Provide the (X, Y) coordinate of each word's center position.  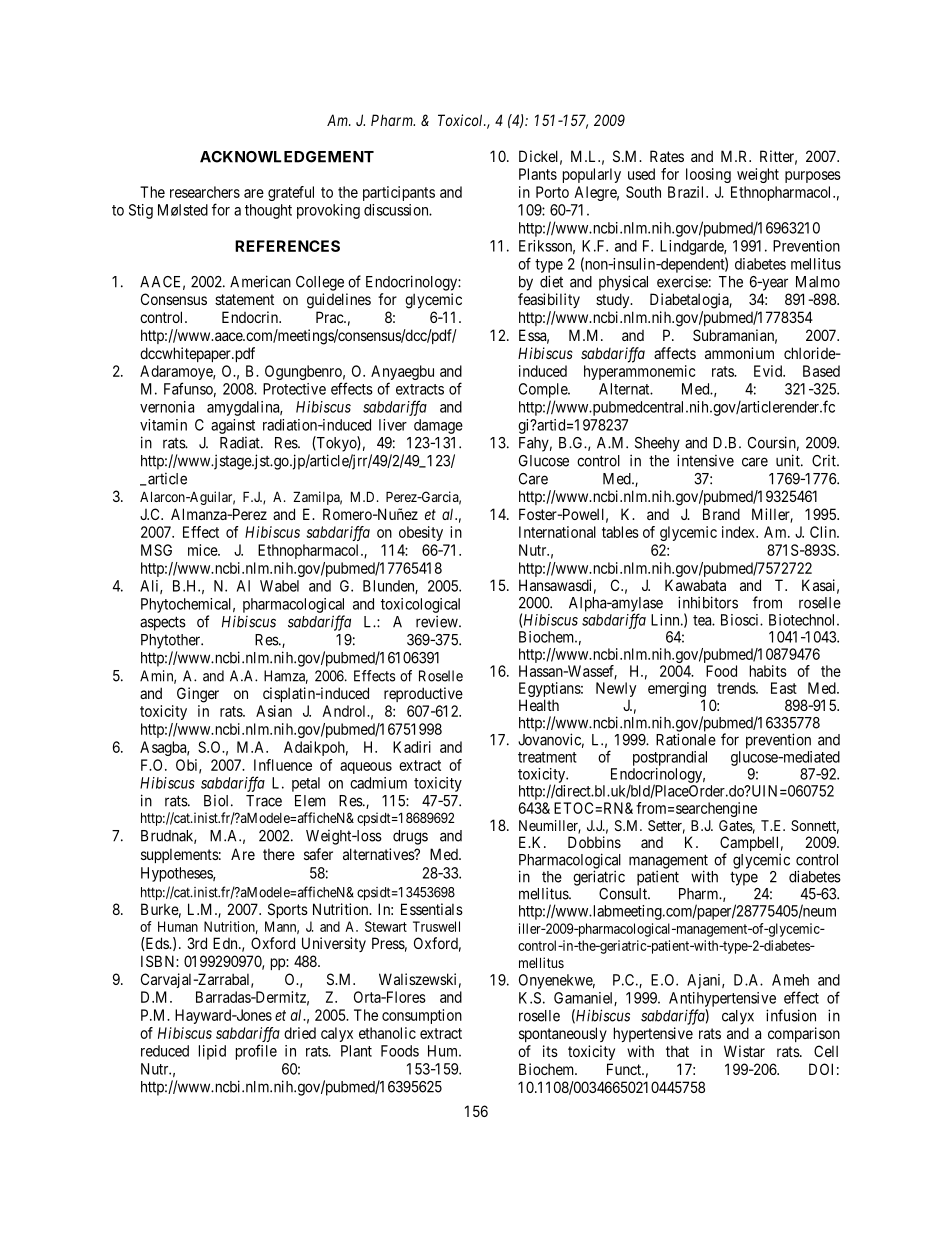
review (438, 621)
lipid (212, 1052)
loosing (708, 175)
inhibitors (708, 602)
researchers (205, 192)
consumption (422, 1016)
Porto (552, 192)
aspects (163, 623)
